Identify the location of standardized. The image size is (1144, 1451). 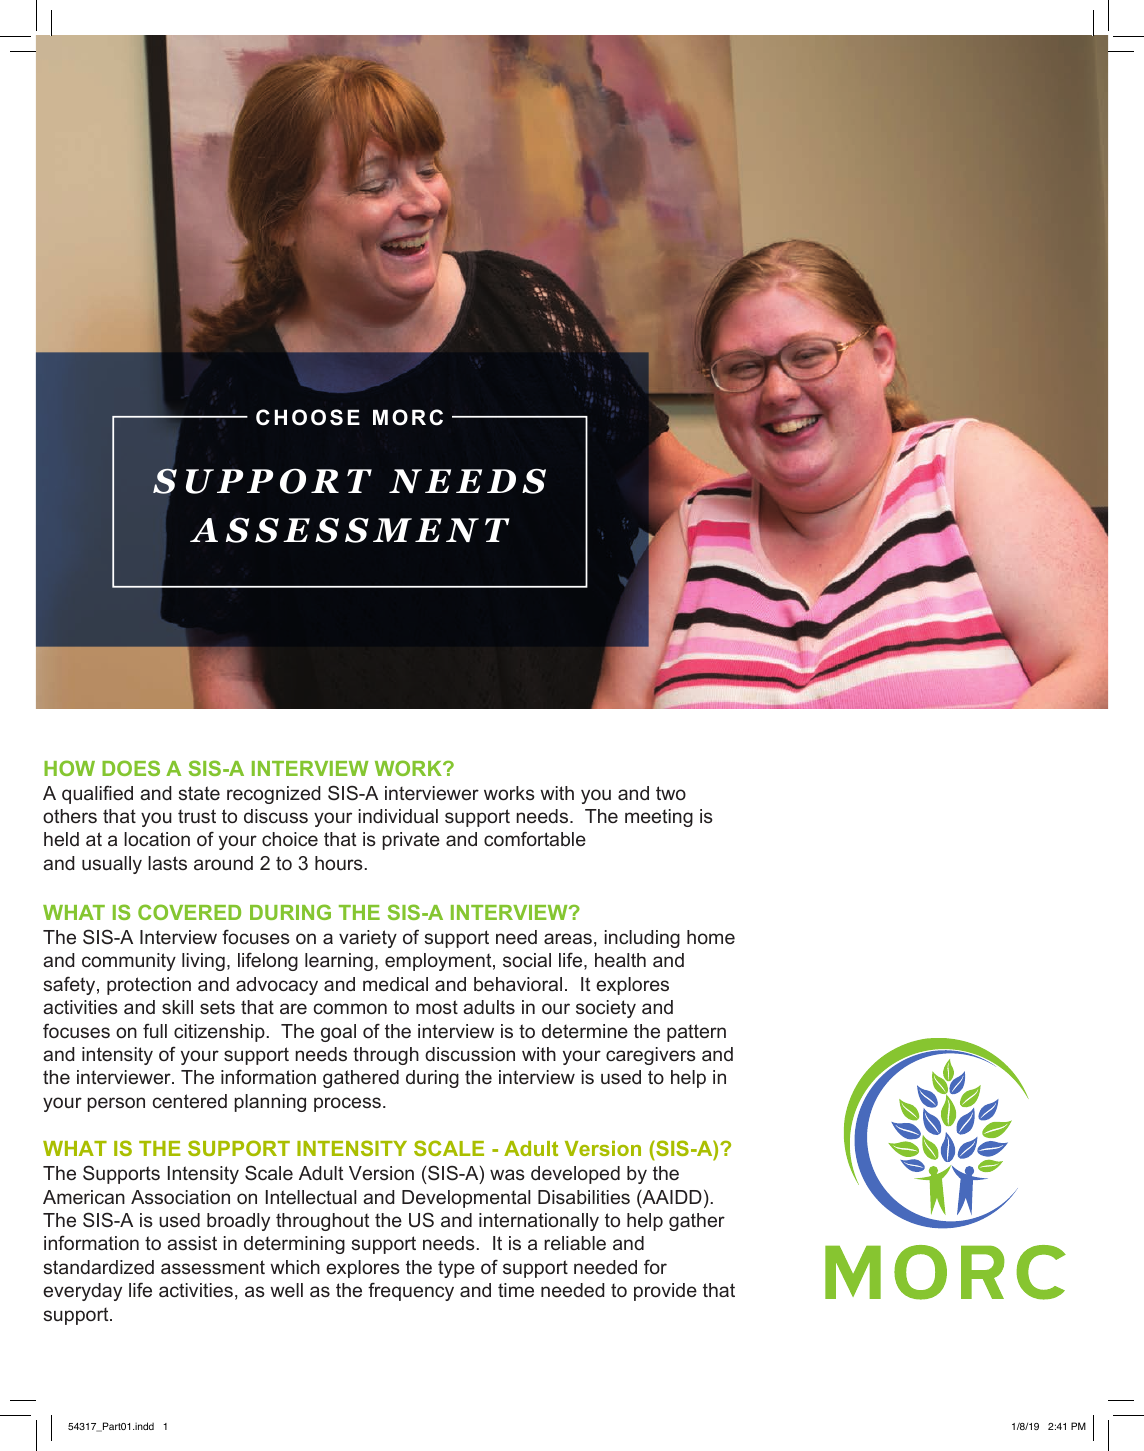
(98, 1267).
